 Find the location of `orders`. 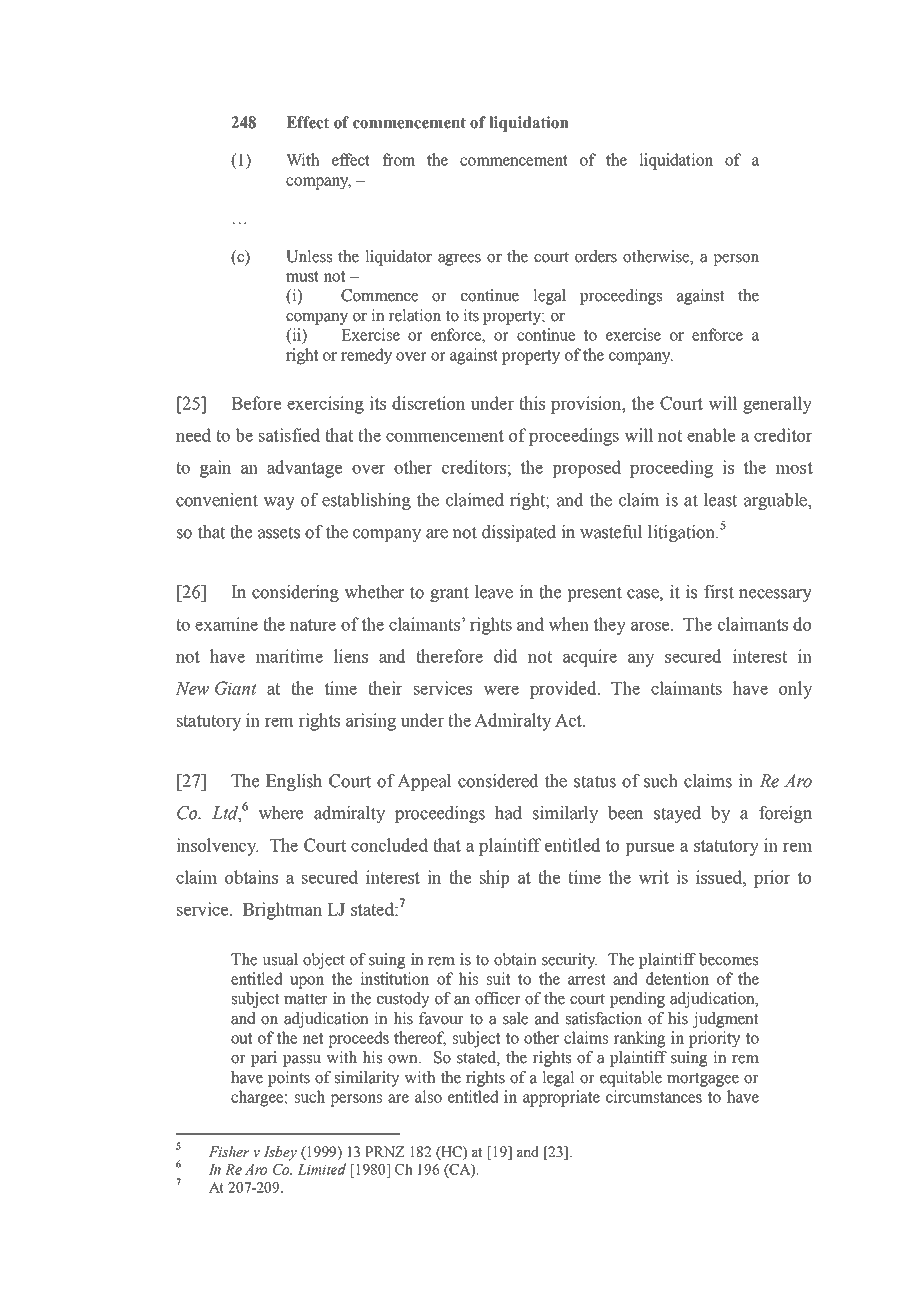

orders is located at coordinates (596, 256).
